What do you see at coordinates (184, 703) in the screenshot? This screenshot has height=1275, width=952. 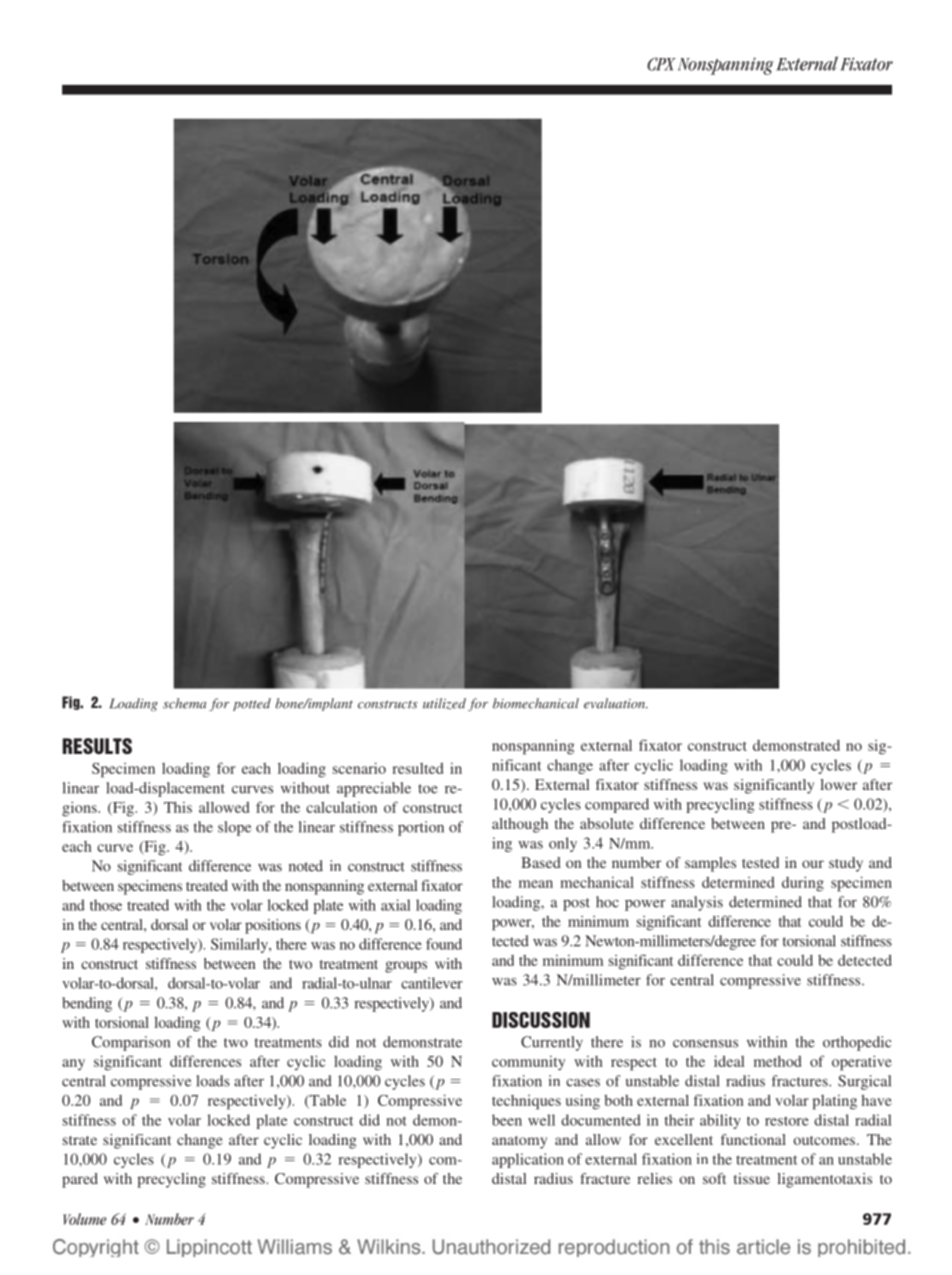 I see `schema` at bounding box center [184, 703].
